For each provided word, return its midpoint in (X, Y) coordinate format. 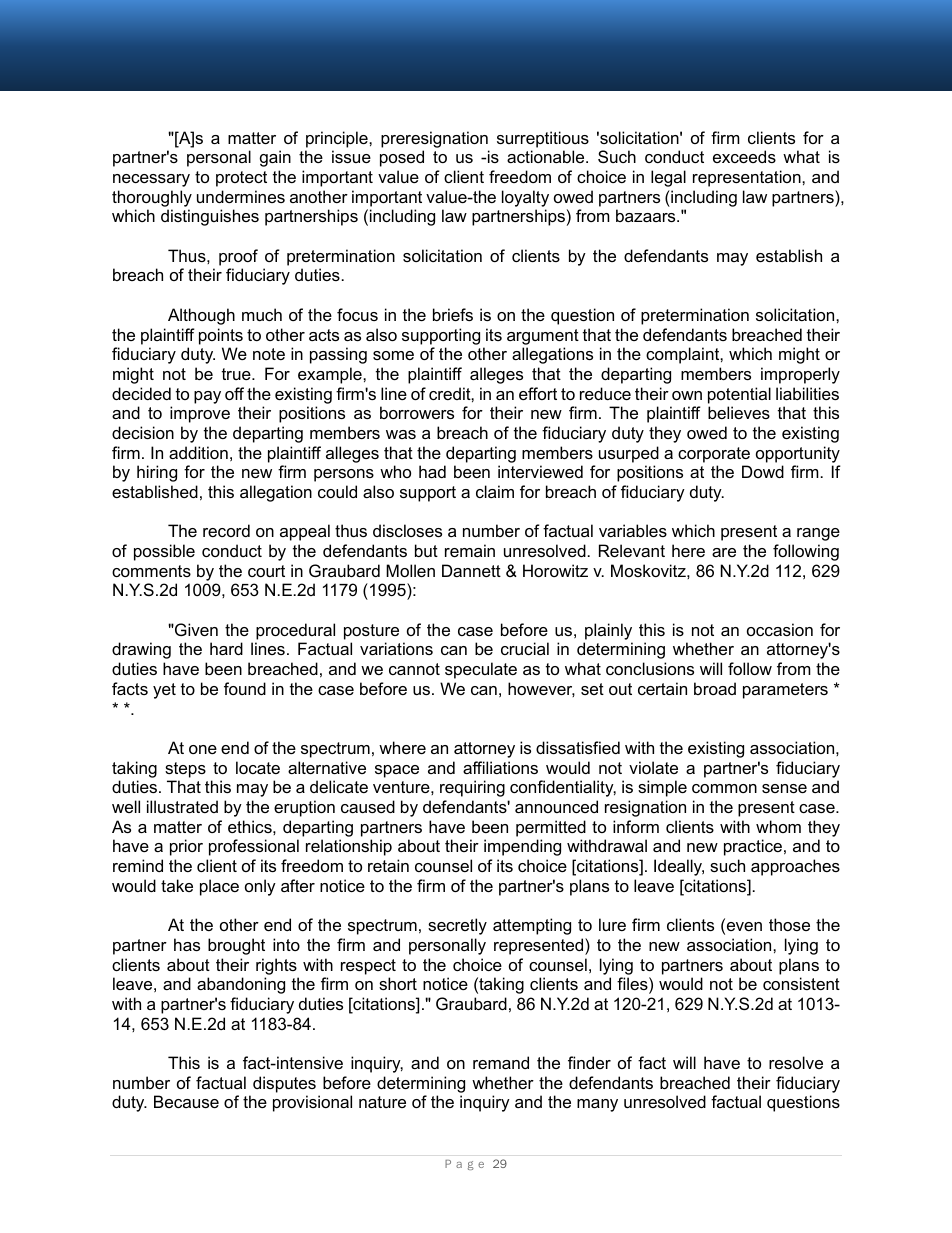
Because (186, 1101)
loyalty (525, 198)
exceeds (744, 156)
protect (241, 179)
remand (501, 1062)
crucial (525, 648)
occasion (780, 629)
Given (195, 629)
